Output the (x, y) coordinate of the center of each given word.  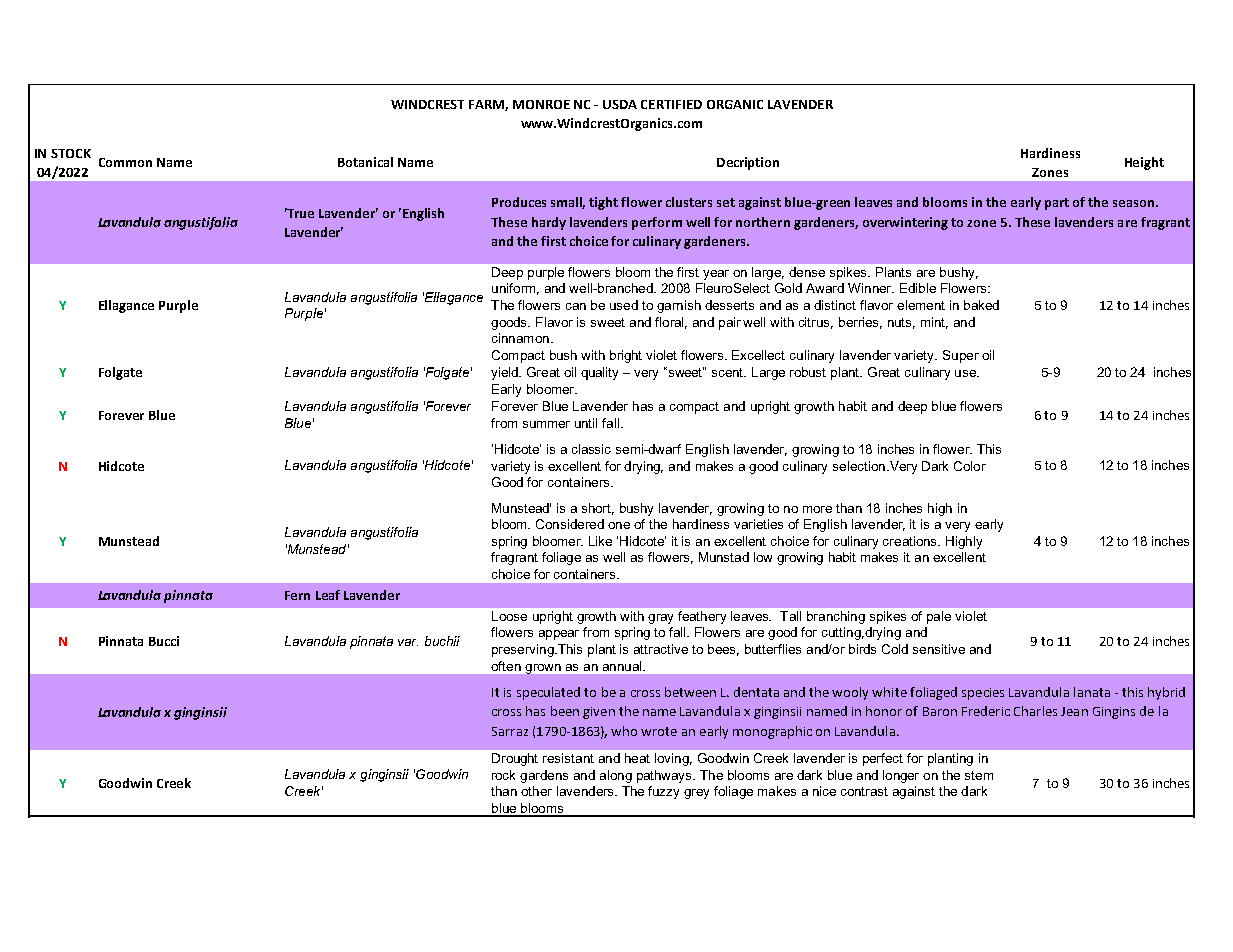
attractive (661, 649)
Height (1144, 163)
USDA (620, 104)
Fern (297, 595)
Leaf (328, 595)
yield (505, 373)
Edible (918, 288)
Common (125, 162)
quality (599, 373)
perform (657, 223)
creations (911, 541)
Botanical (365, 162)
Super (961, 356)
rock (503, 775)
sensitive (939, 649)
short (598, 509)
